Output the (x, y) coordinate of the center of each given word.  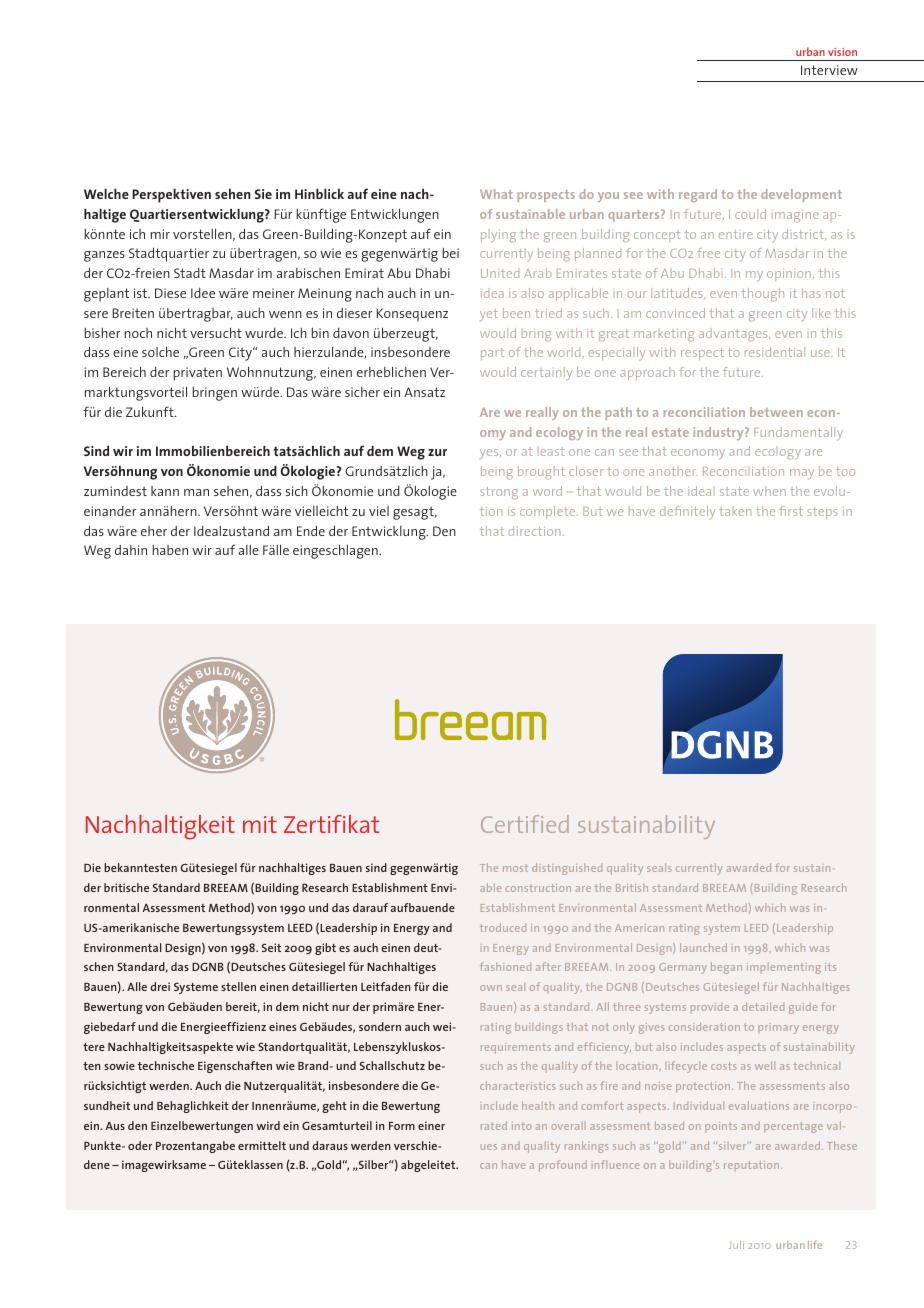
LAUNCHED (703, 947)
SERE (96, 314)
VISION (842, 52)
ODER (140, 1145)
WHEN (769, 491)
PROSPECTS (546, 196)
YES (490, 454)
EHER (154, 531)
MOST (515, 868)
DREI (160, 986)
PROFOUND (563, 1166)
